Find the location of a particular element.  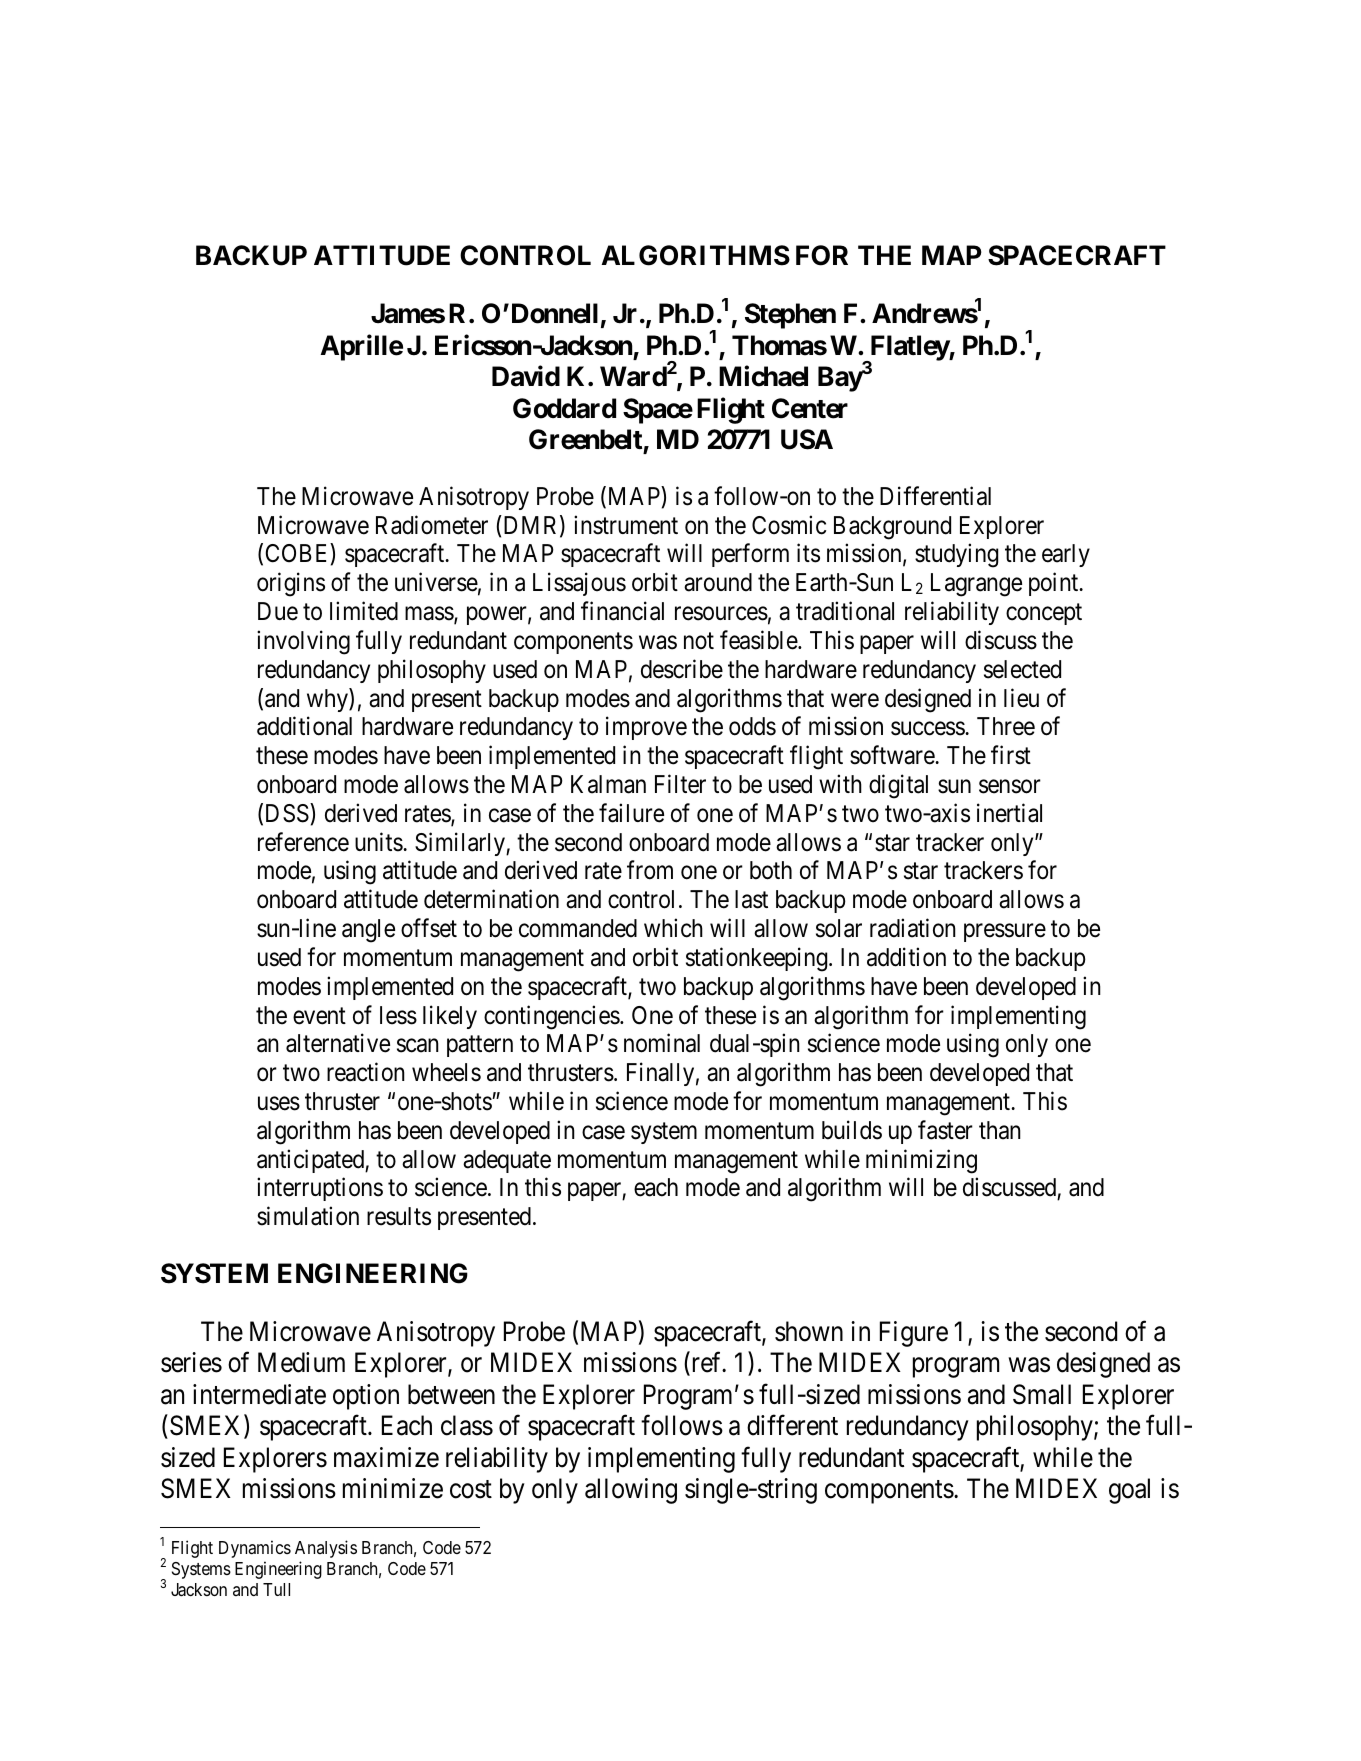

David is located at coordinates (526, 376).
